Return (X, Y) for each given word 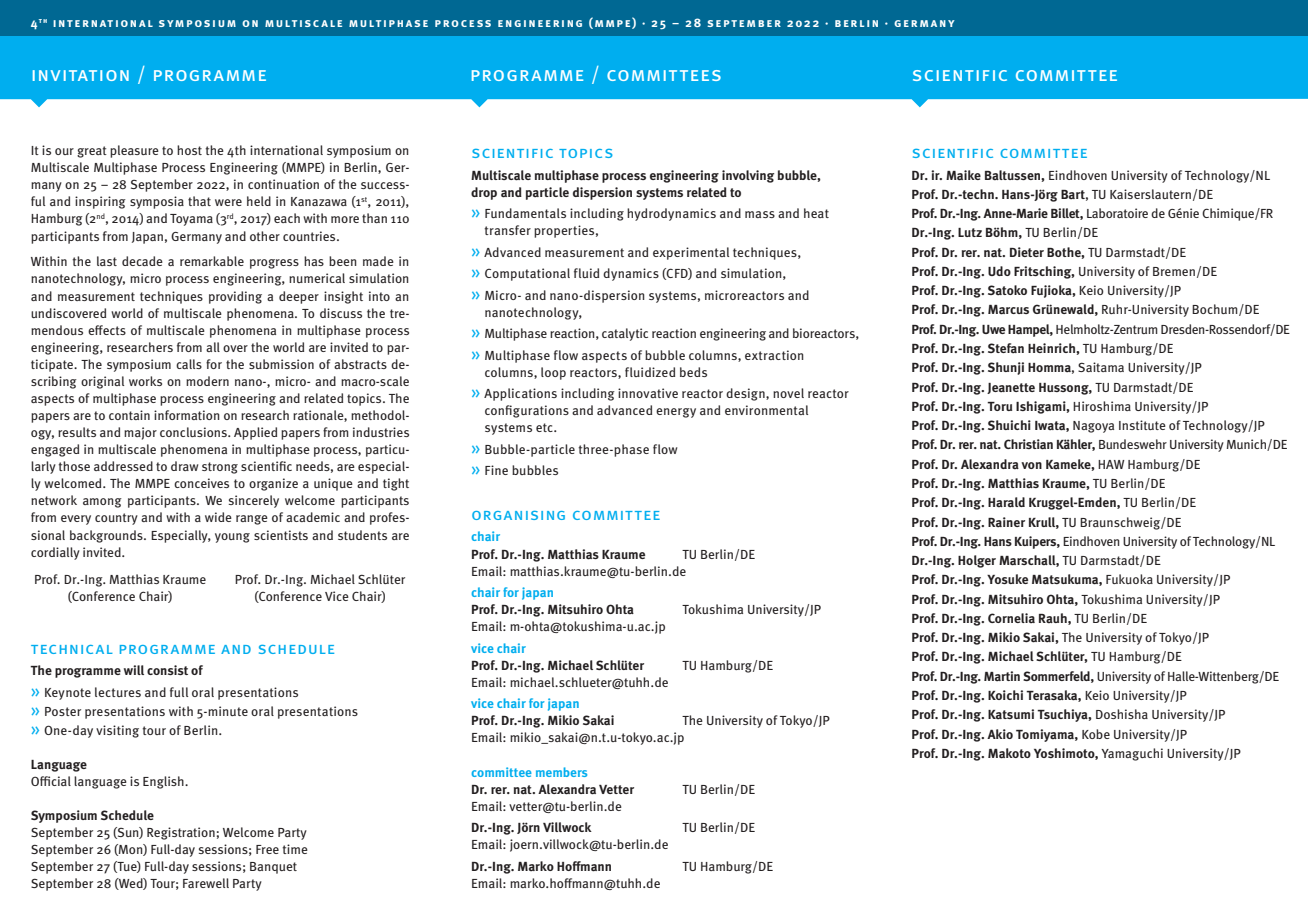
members (561, 772)
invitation (81, 75)
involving (748, 176)
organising (518, 515)
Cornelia (1011, 618)
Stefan (1006, 348)
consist (167, 670)
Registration (181, 833)
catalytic (625, 334)
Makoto (1009, 753)
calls (189, 364)
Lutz (970, 232)
